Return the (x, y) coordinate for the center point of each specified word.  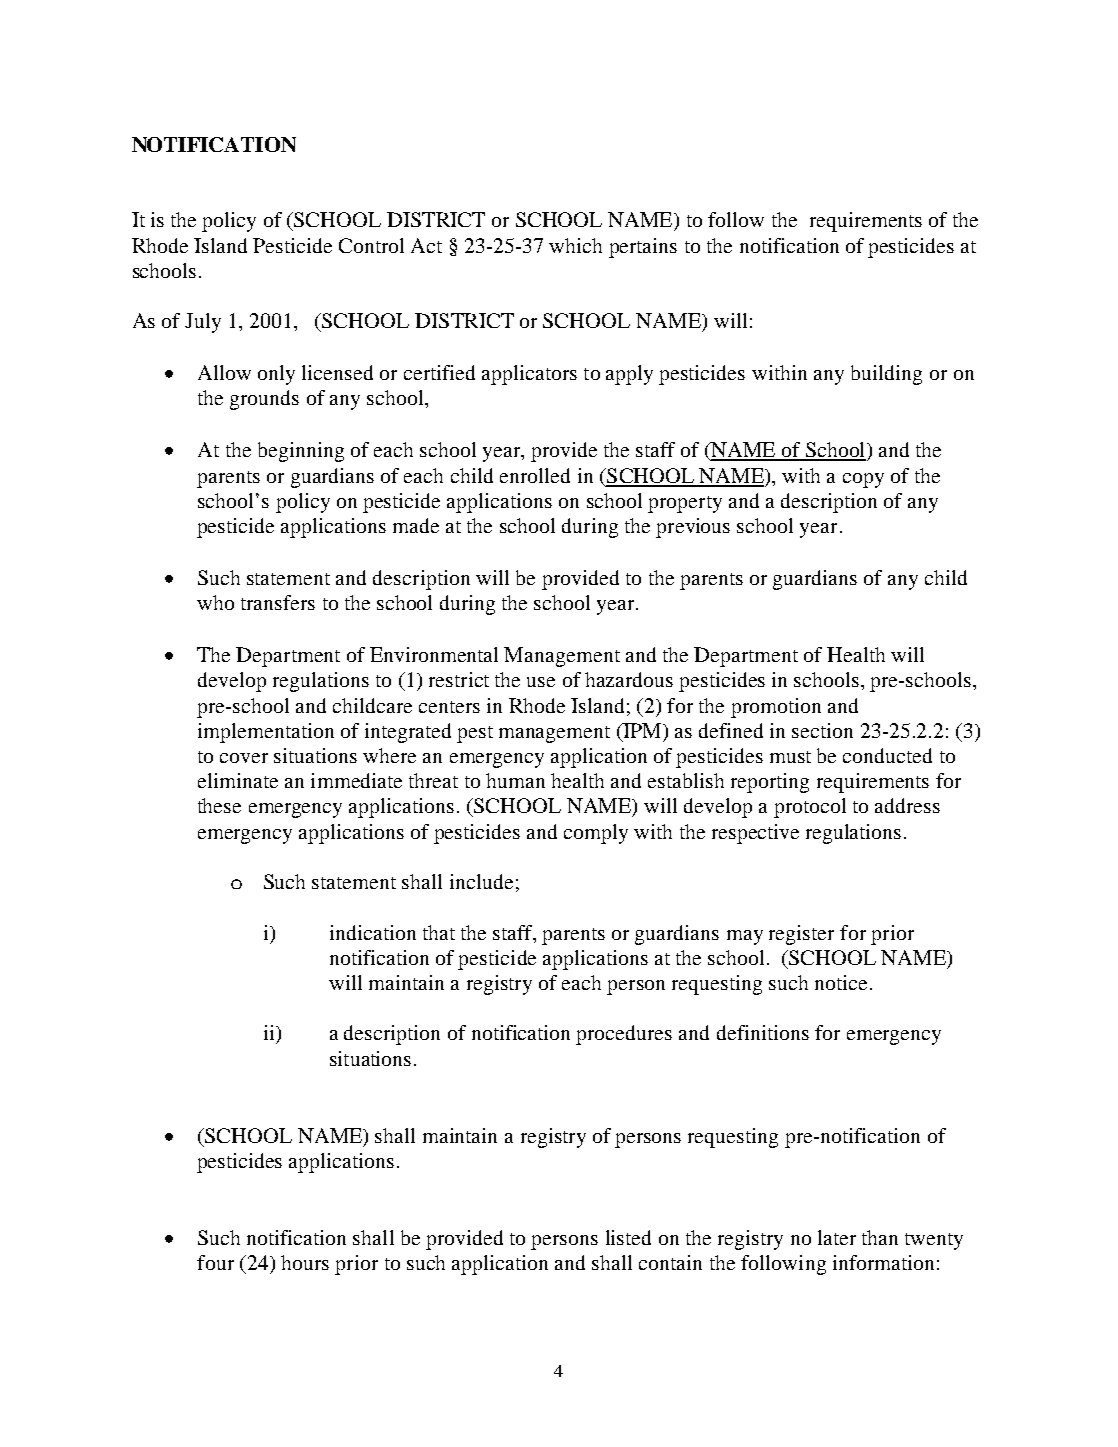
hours (305, 1262)
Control (371, 245)
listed (628, 1237)
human (515, 780)
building (886, 375)
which (575, 245)
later (837, 1237)
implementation (266, 733)
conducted (887, 755)
